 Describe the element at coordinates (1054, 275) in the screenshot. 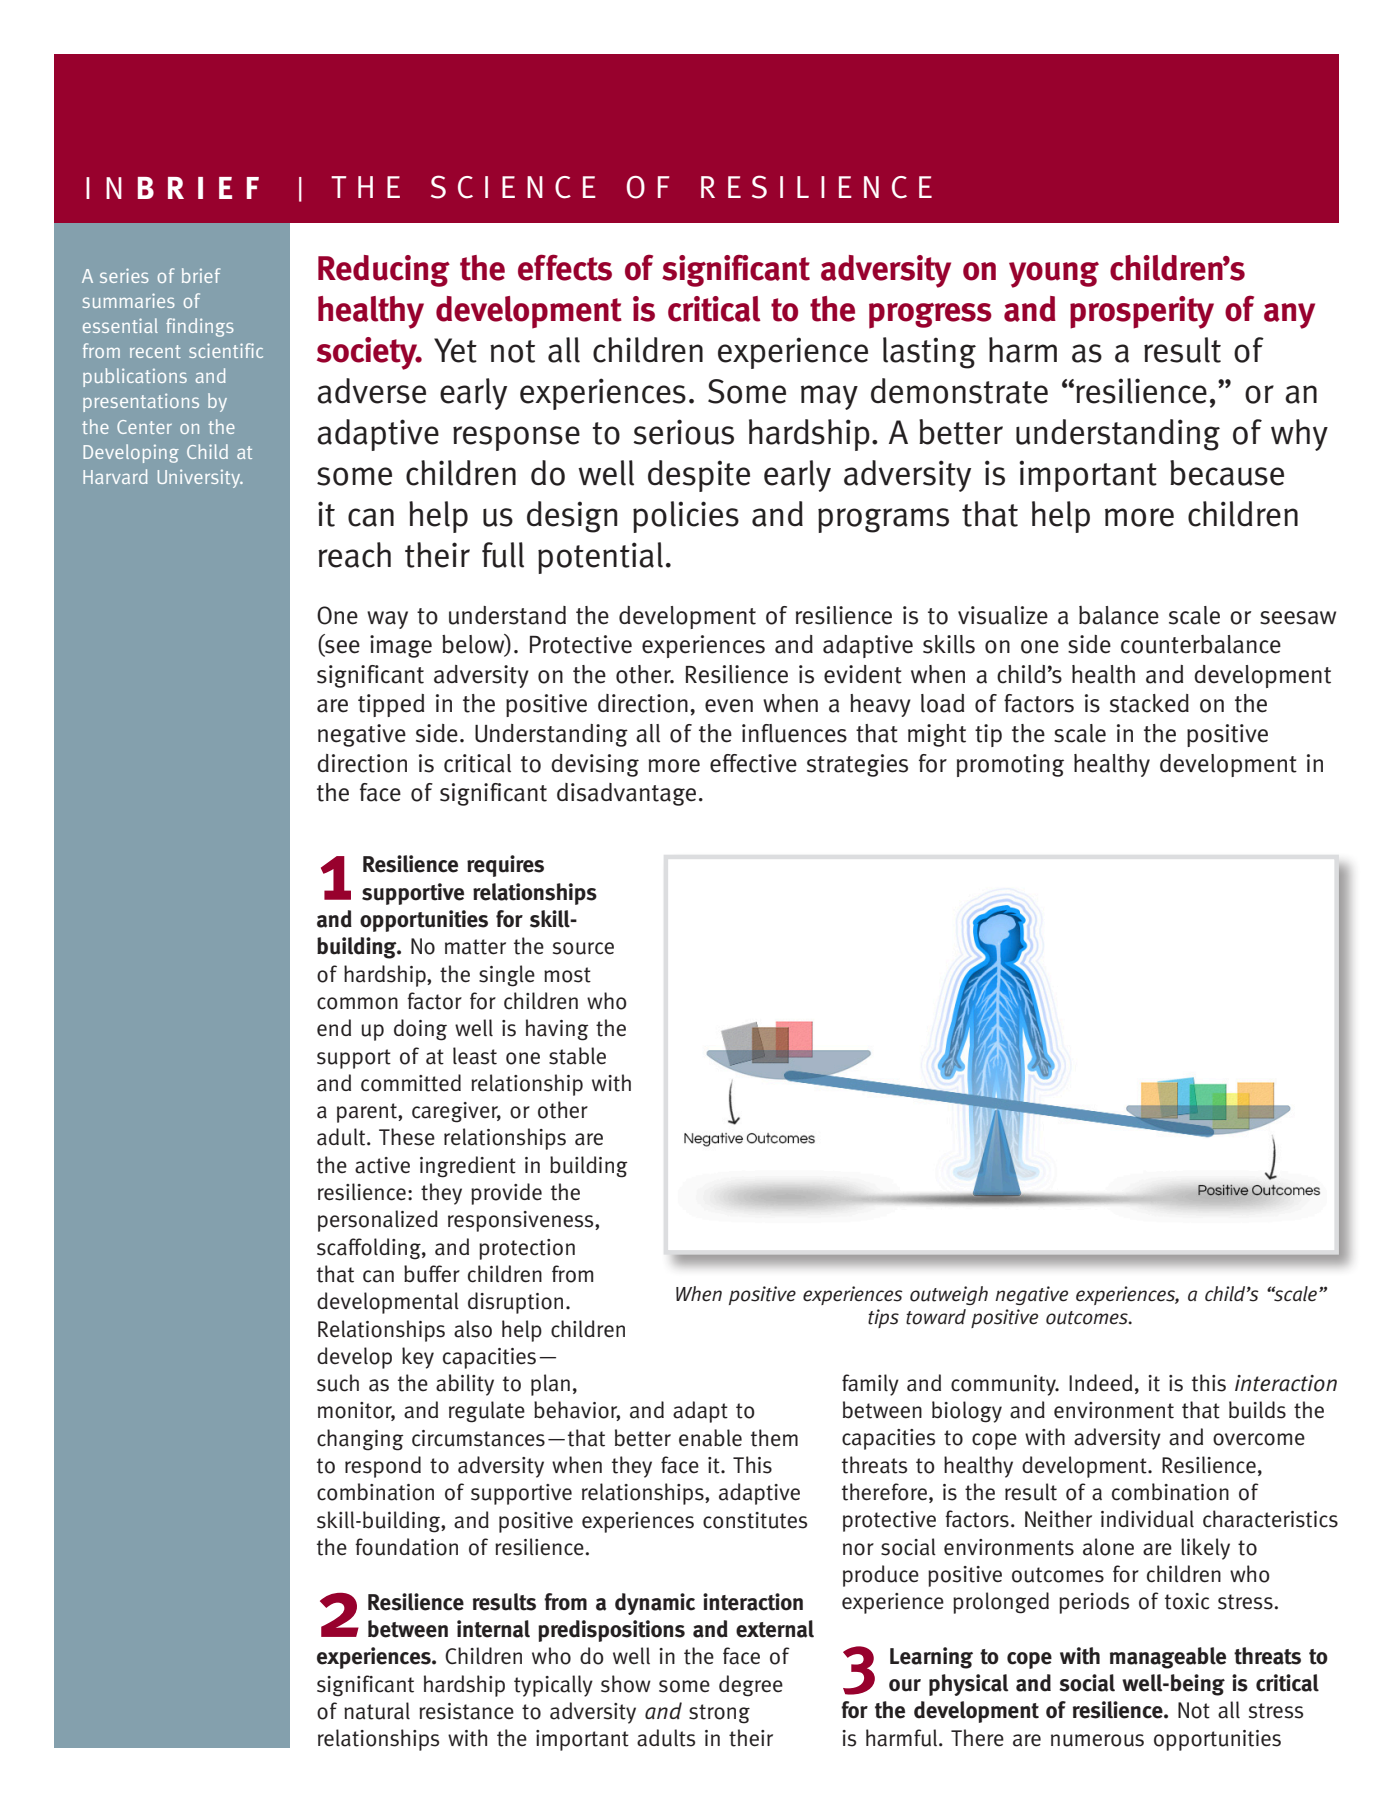

I see `young` at that location.
